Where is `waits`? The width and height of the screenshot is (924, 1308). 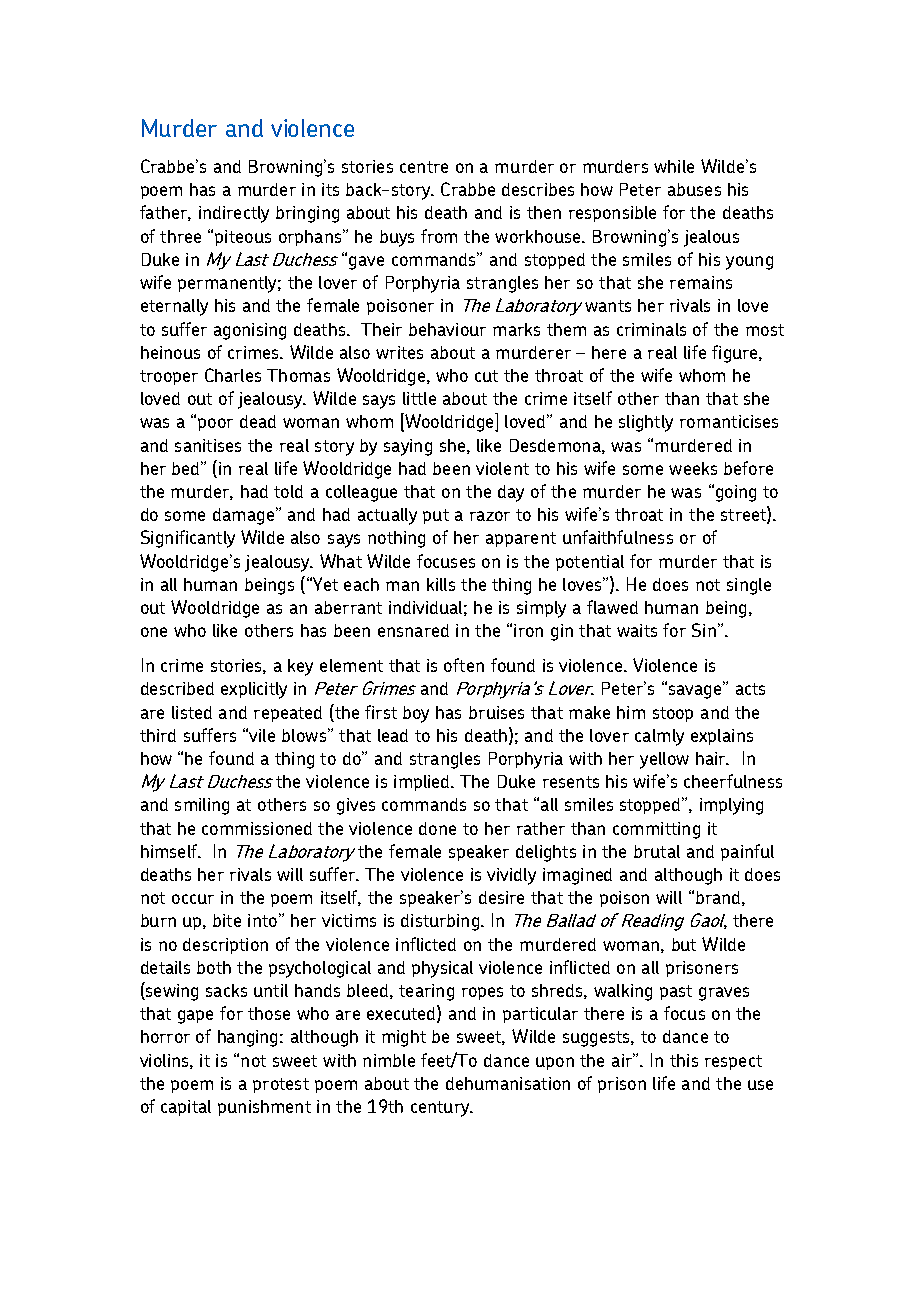
waits is located at coordinates (637, 630).
